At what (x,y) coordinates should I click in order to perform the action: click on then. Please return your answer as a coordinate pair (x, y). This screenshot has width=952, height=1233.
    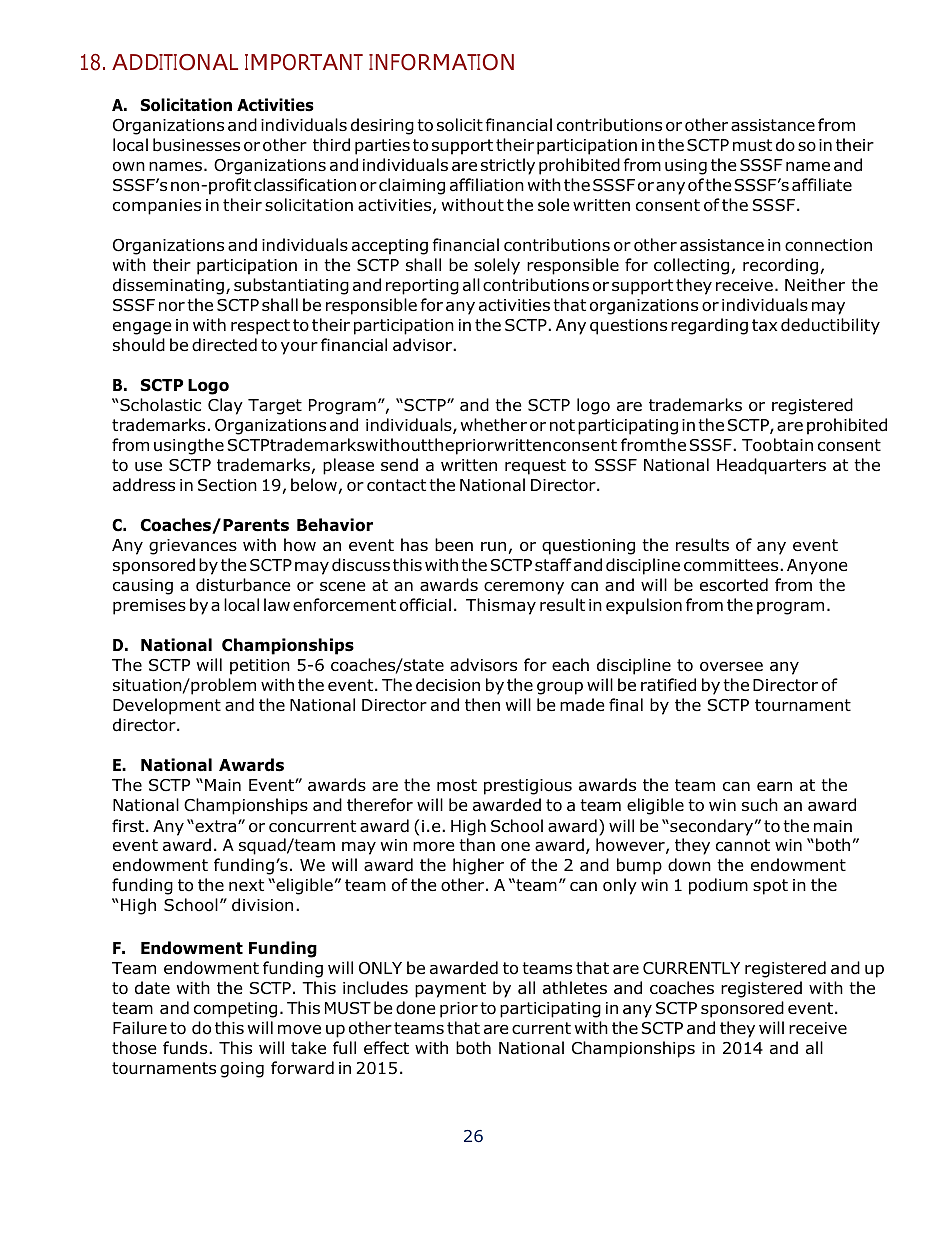
    Looking at the image, I should click on (482, 704).
